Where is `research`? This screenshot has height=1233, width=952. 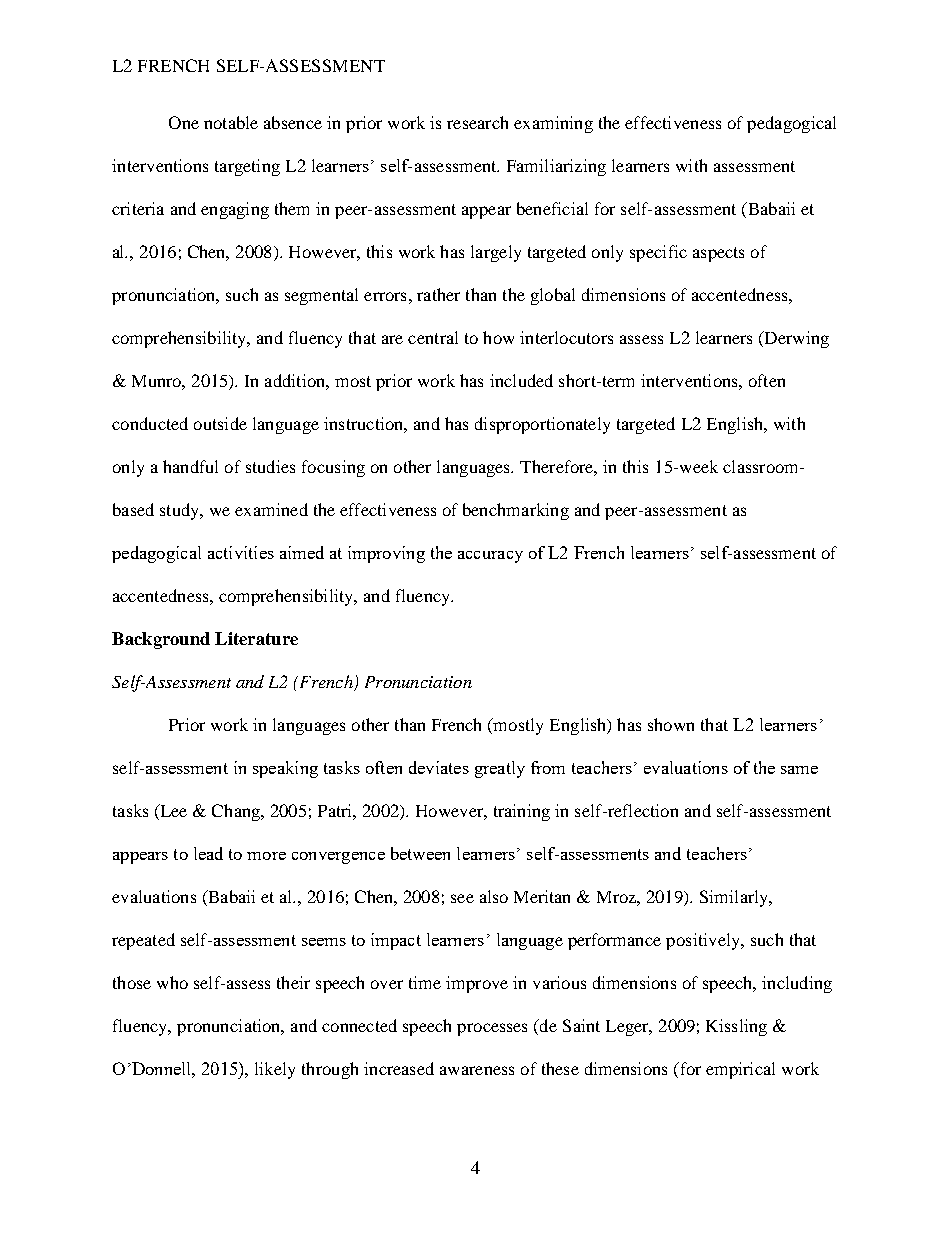 research is located at coordinates (477, 122).
